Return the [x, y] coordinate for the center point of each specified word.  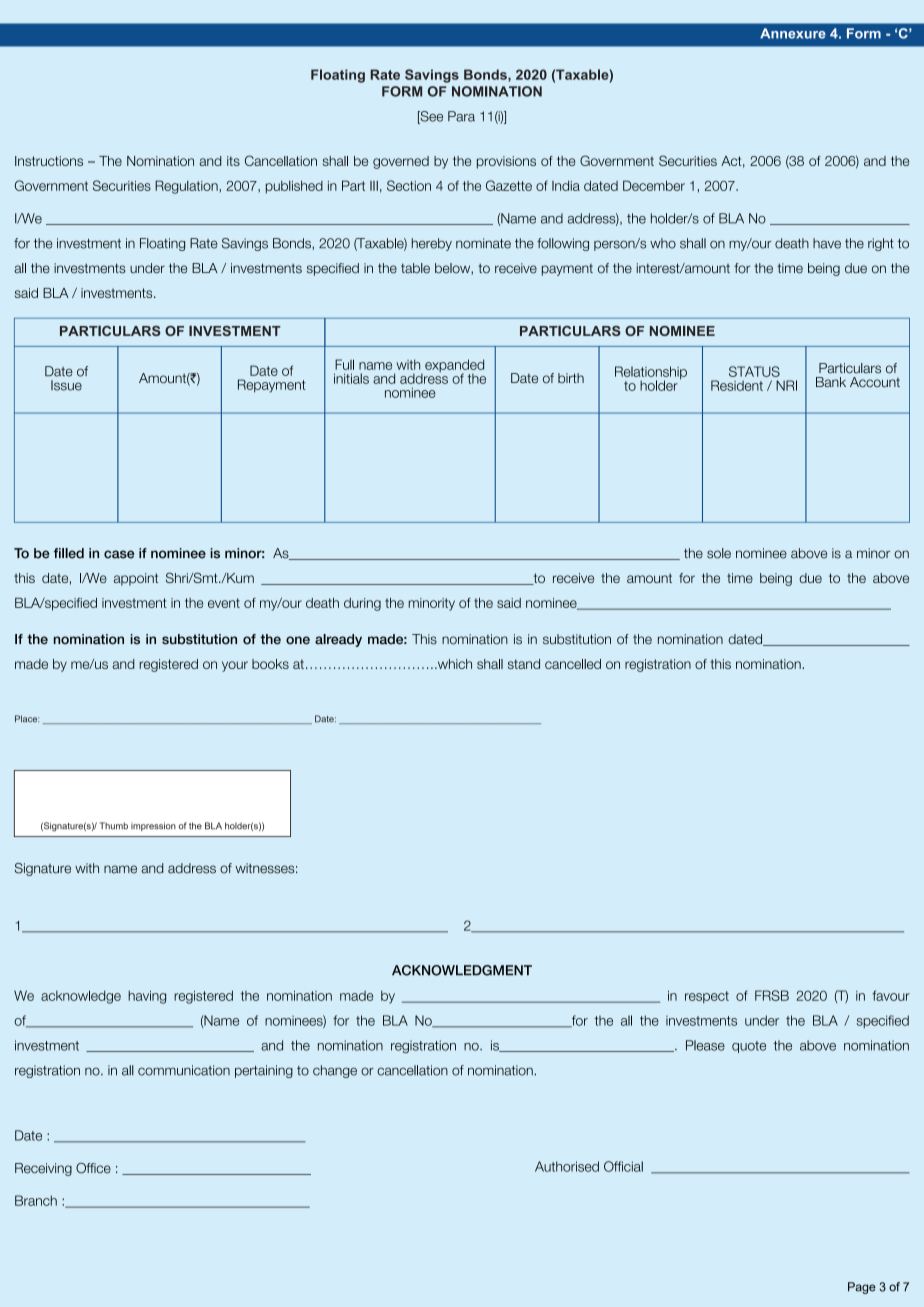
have [827, 243]
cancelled [573, 664]
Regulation [186, 187]
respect [707, 997]
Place [27, 718]
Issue [66, 385]
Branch [36, 1200]
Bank [831, 382]
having [147, 997]
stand [524, 664]
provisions [506, 162]
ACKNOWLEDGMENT [462, 970]
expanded [454, 367]
